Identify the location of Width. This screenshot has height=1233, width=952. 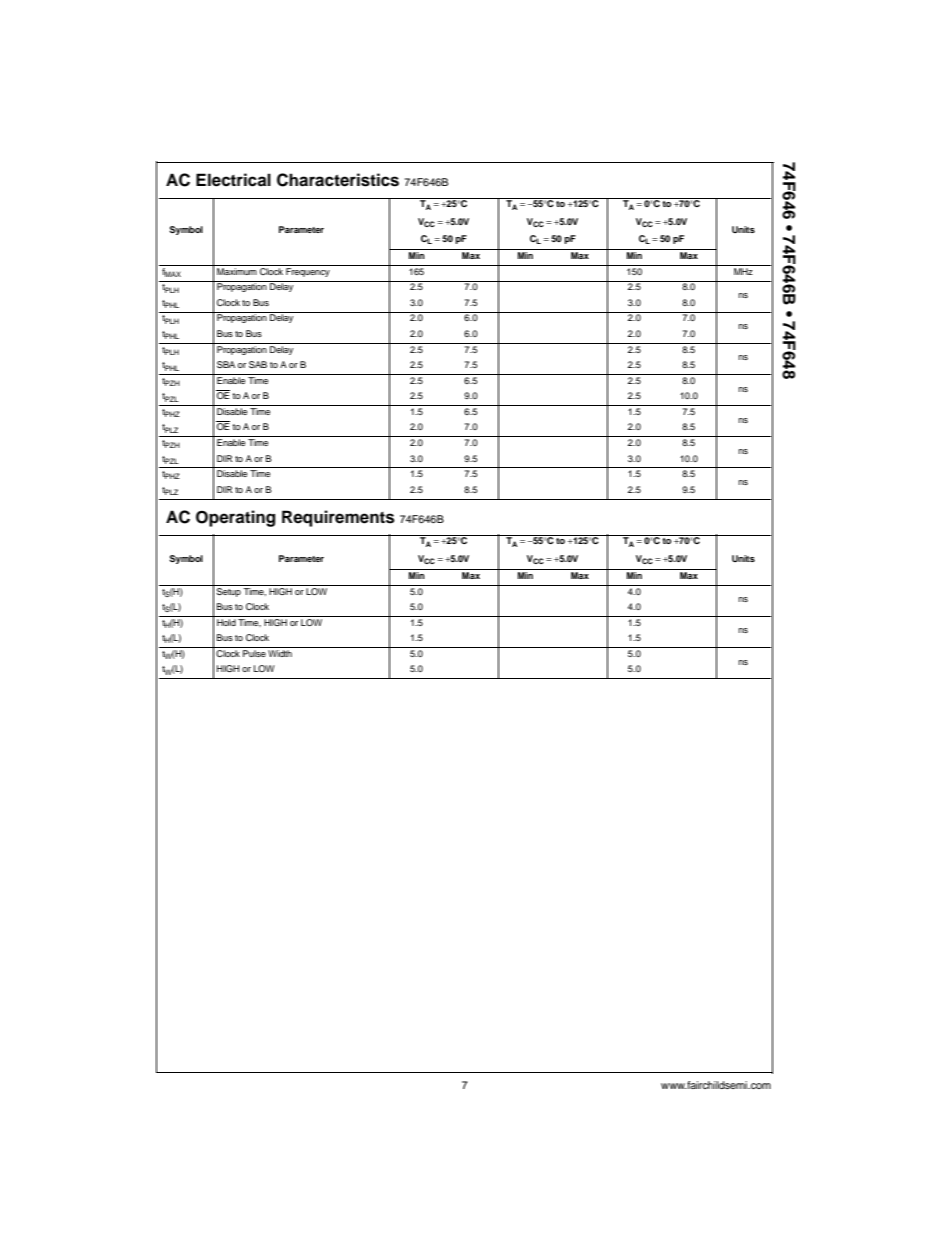
(280, 653).
